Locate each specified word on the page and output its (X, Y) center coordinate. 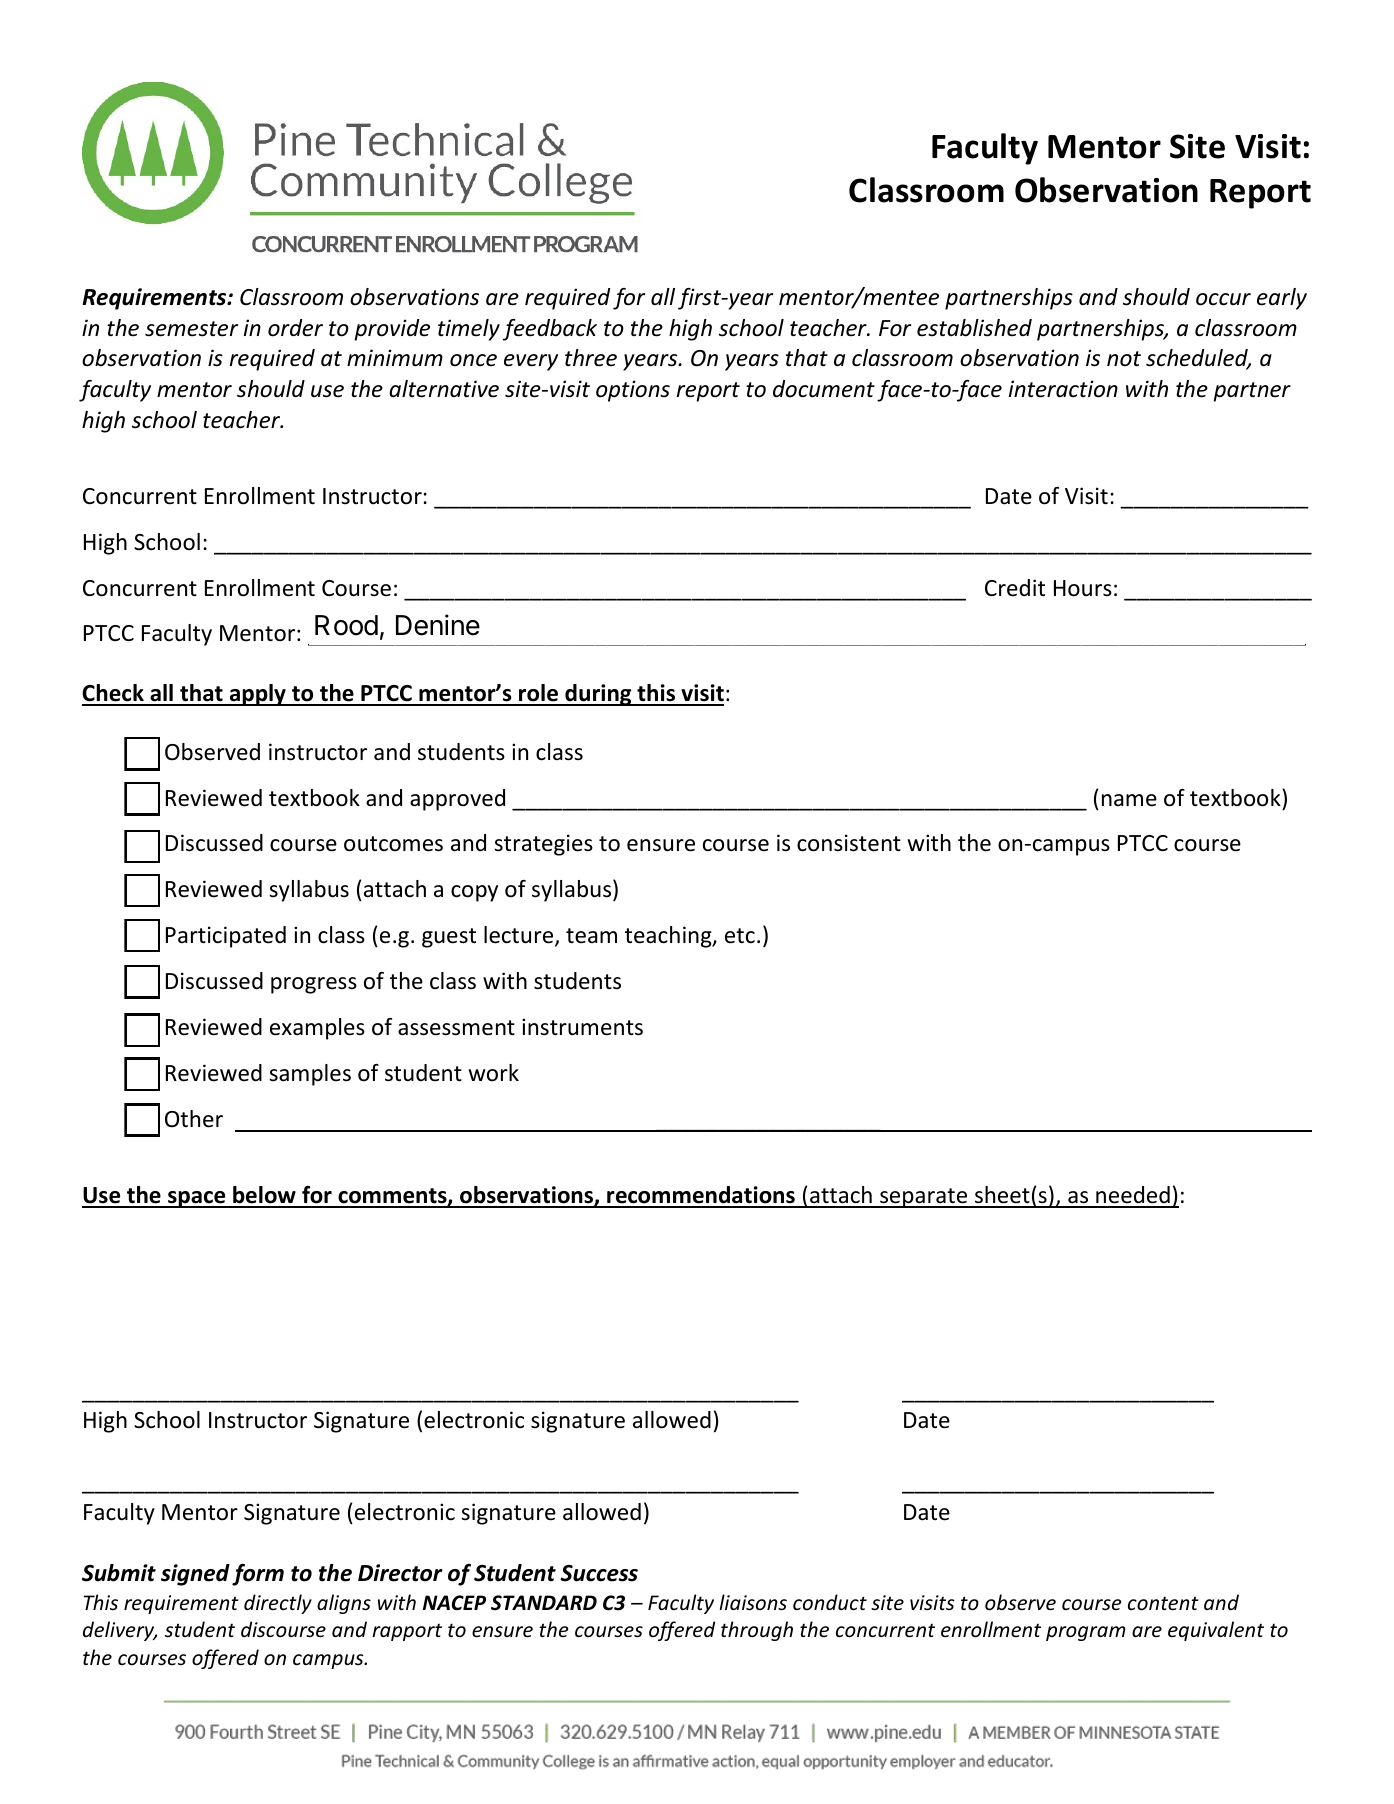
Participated (226, 937)
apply (257, 695)
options (633, 391)
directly (278, 1604)
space (197, 1199)
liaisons (753, 1602)
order (295, 328)
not (1124, 359)
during (598, 695)
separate (924, 1198)
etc (740, 936)
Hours (1083, 588)
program (1086, 1633)
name (1129, 800)
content (1163, 1603)
